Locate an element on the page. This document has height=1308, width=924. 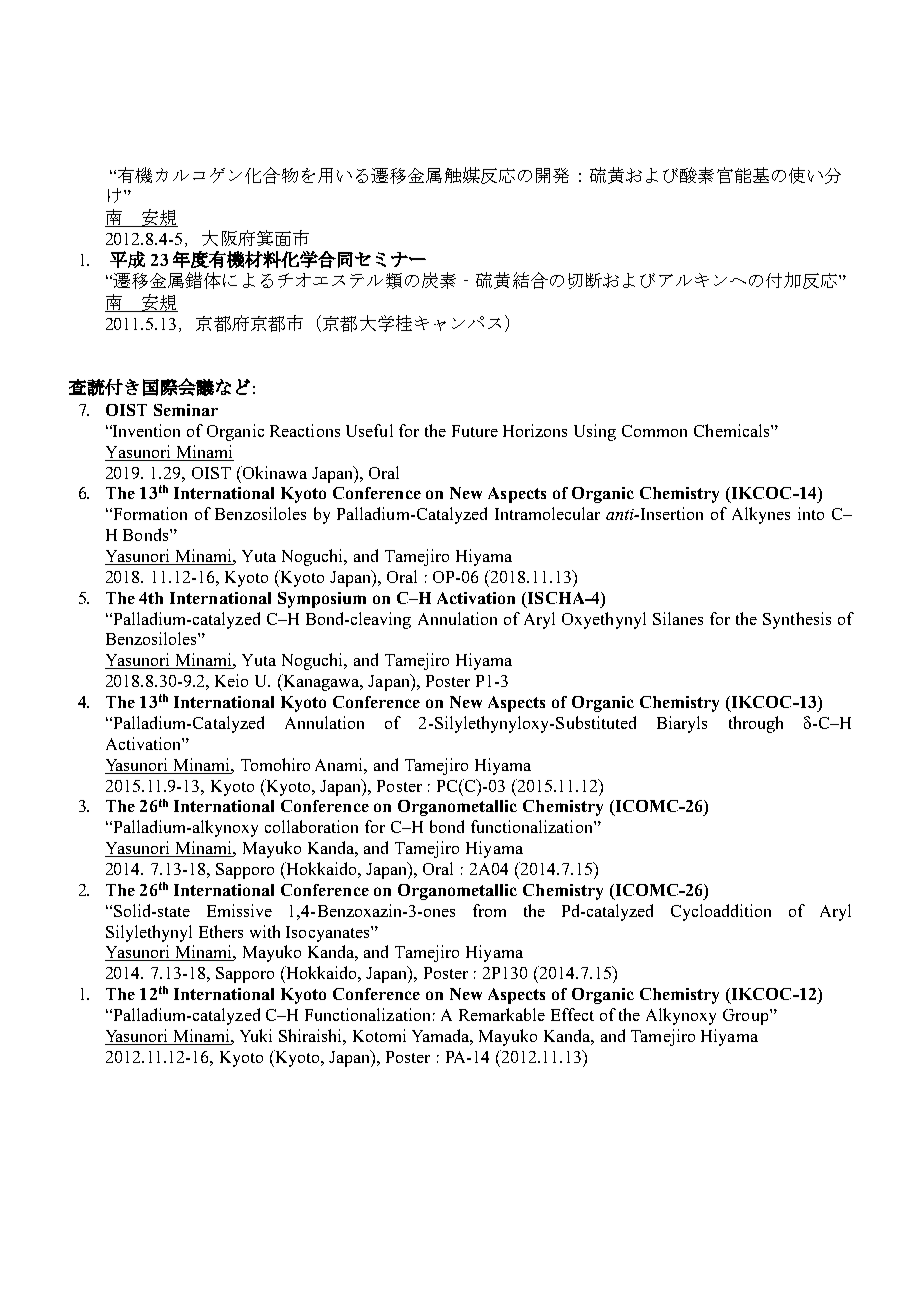
Intramolecular is located at coordinates (547, 513).
